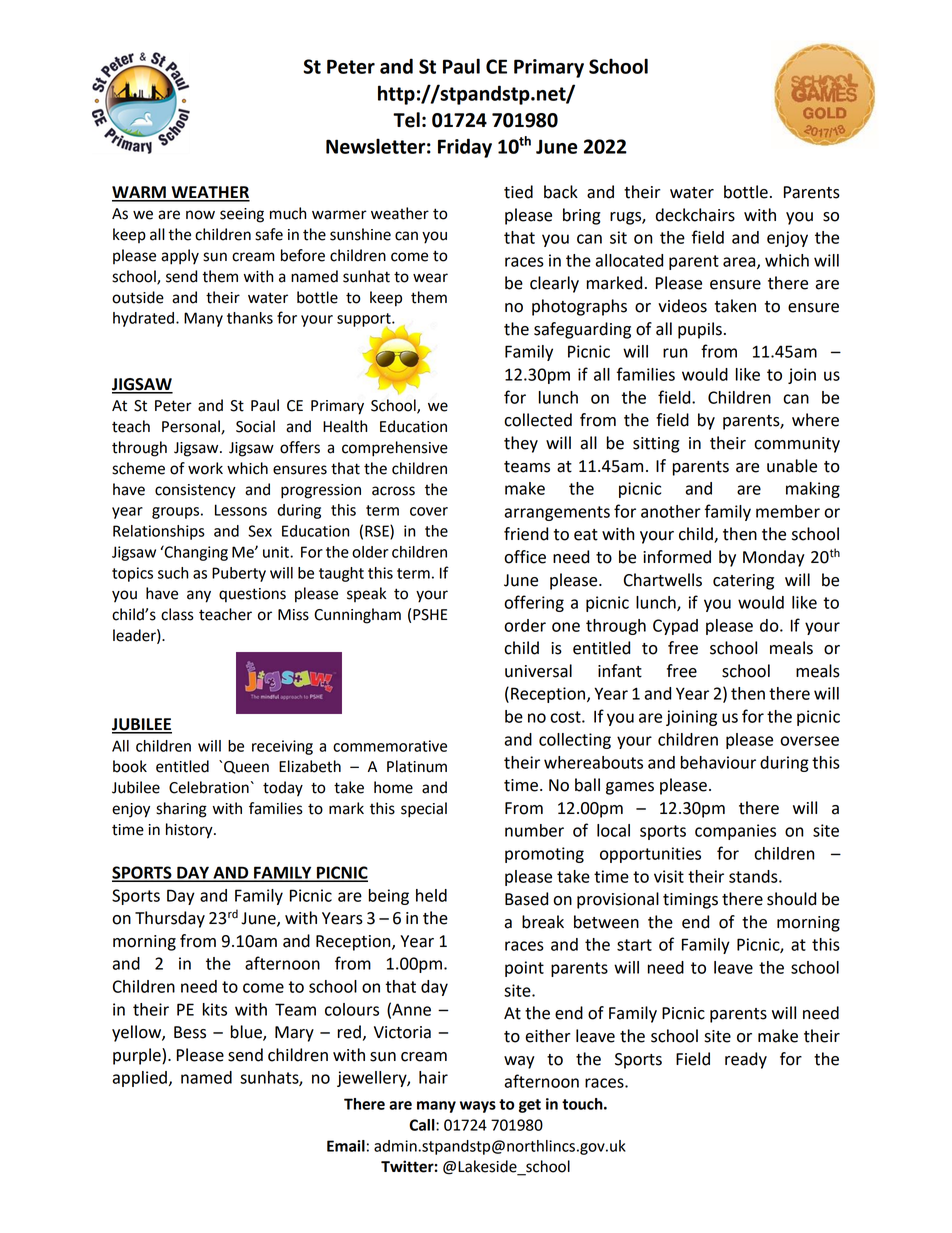 The image size is (952, 1233). Describe the element at coordinates (192, 427) in the screenshot. I see `Personal` at that location.
